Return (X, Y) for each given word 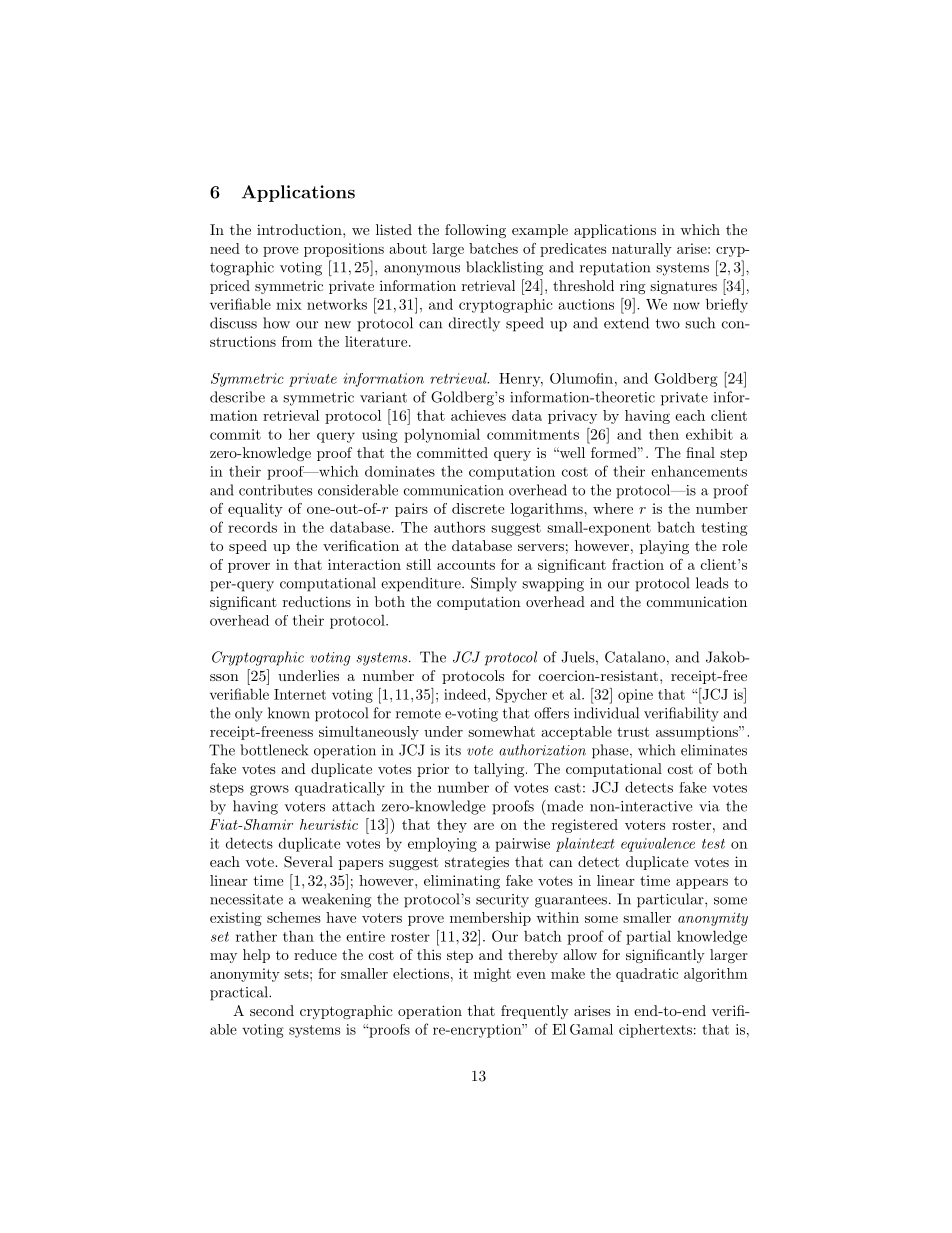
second (272, 1010)
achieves (478, 415)
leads (712, 583)
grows (269, 790)
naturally (642, 250)
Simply (494, 584)
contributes (275, 490)
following (475, 231)
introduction (300, 229)
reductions (317, 601)
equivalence (658, 844)
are (484, 826)
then (664, 434)
